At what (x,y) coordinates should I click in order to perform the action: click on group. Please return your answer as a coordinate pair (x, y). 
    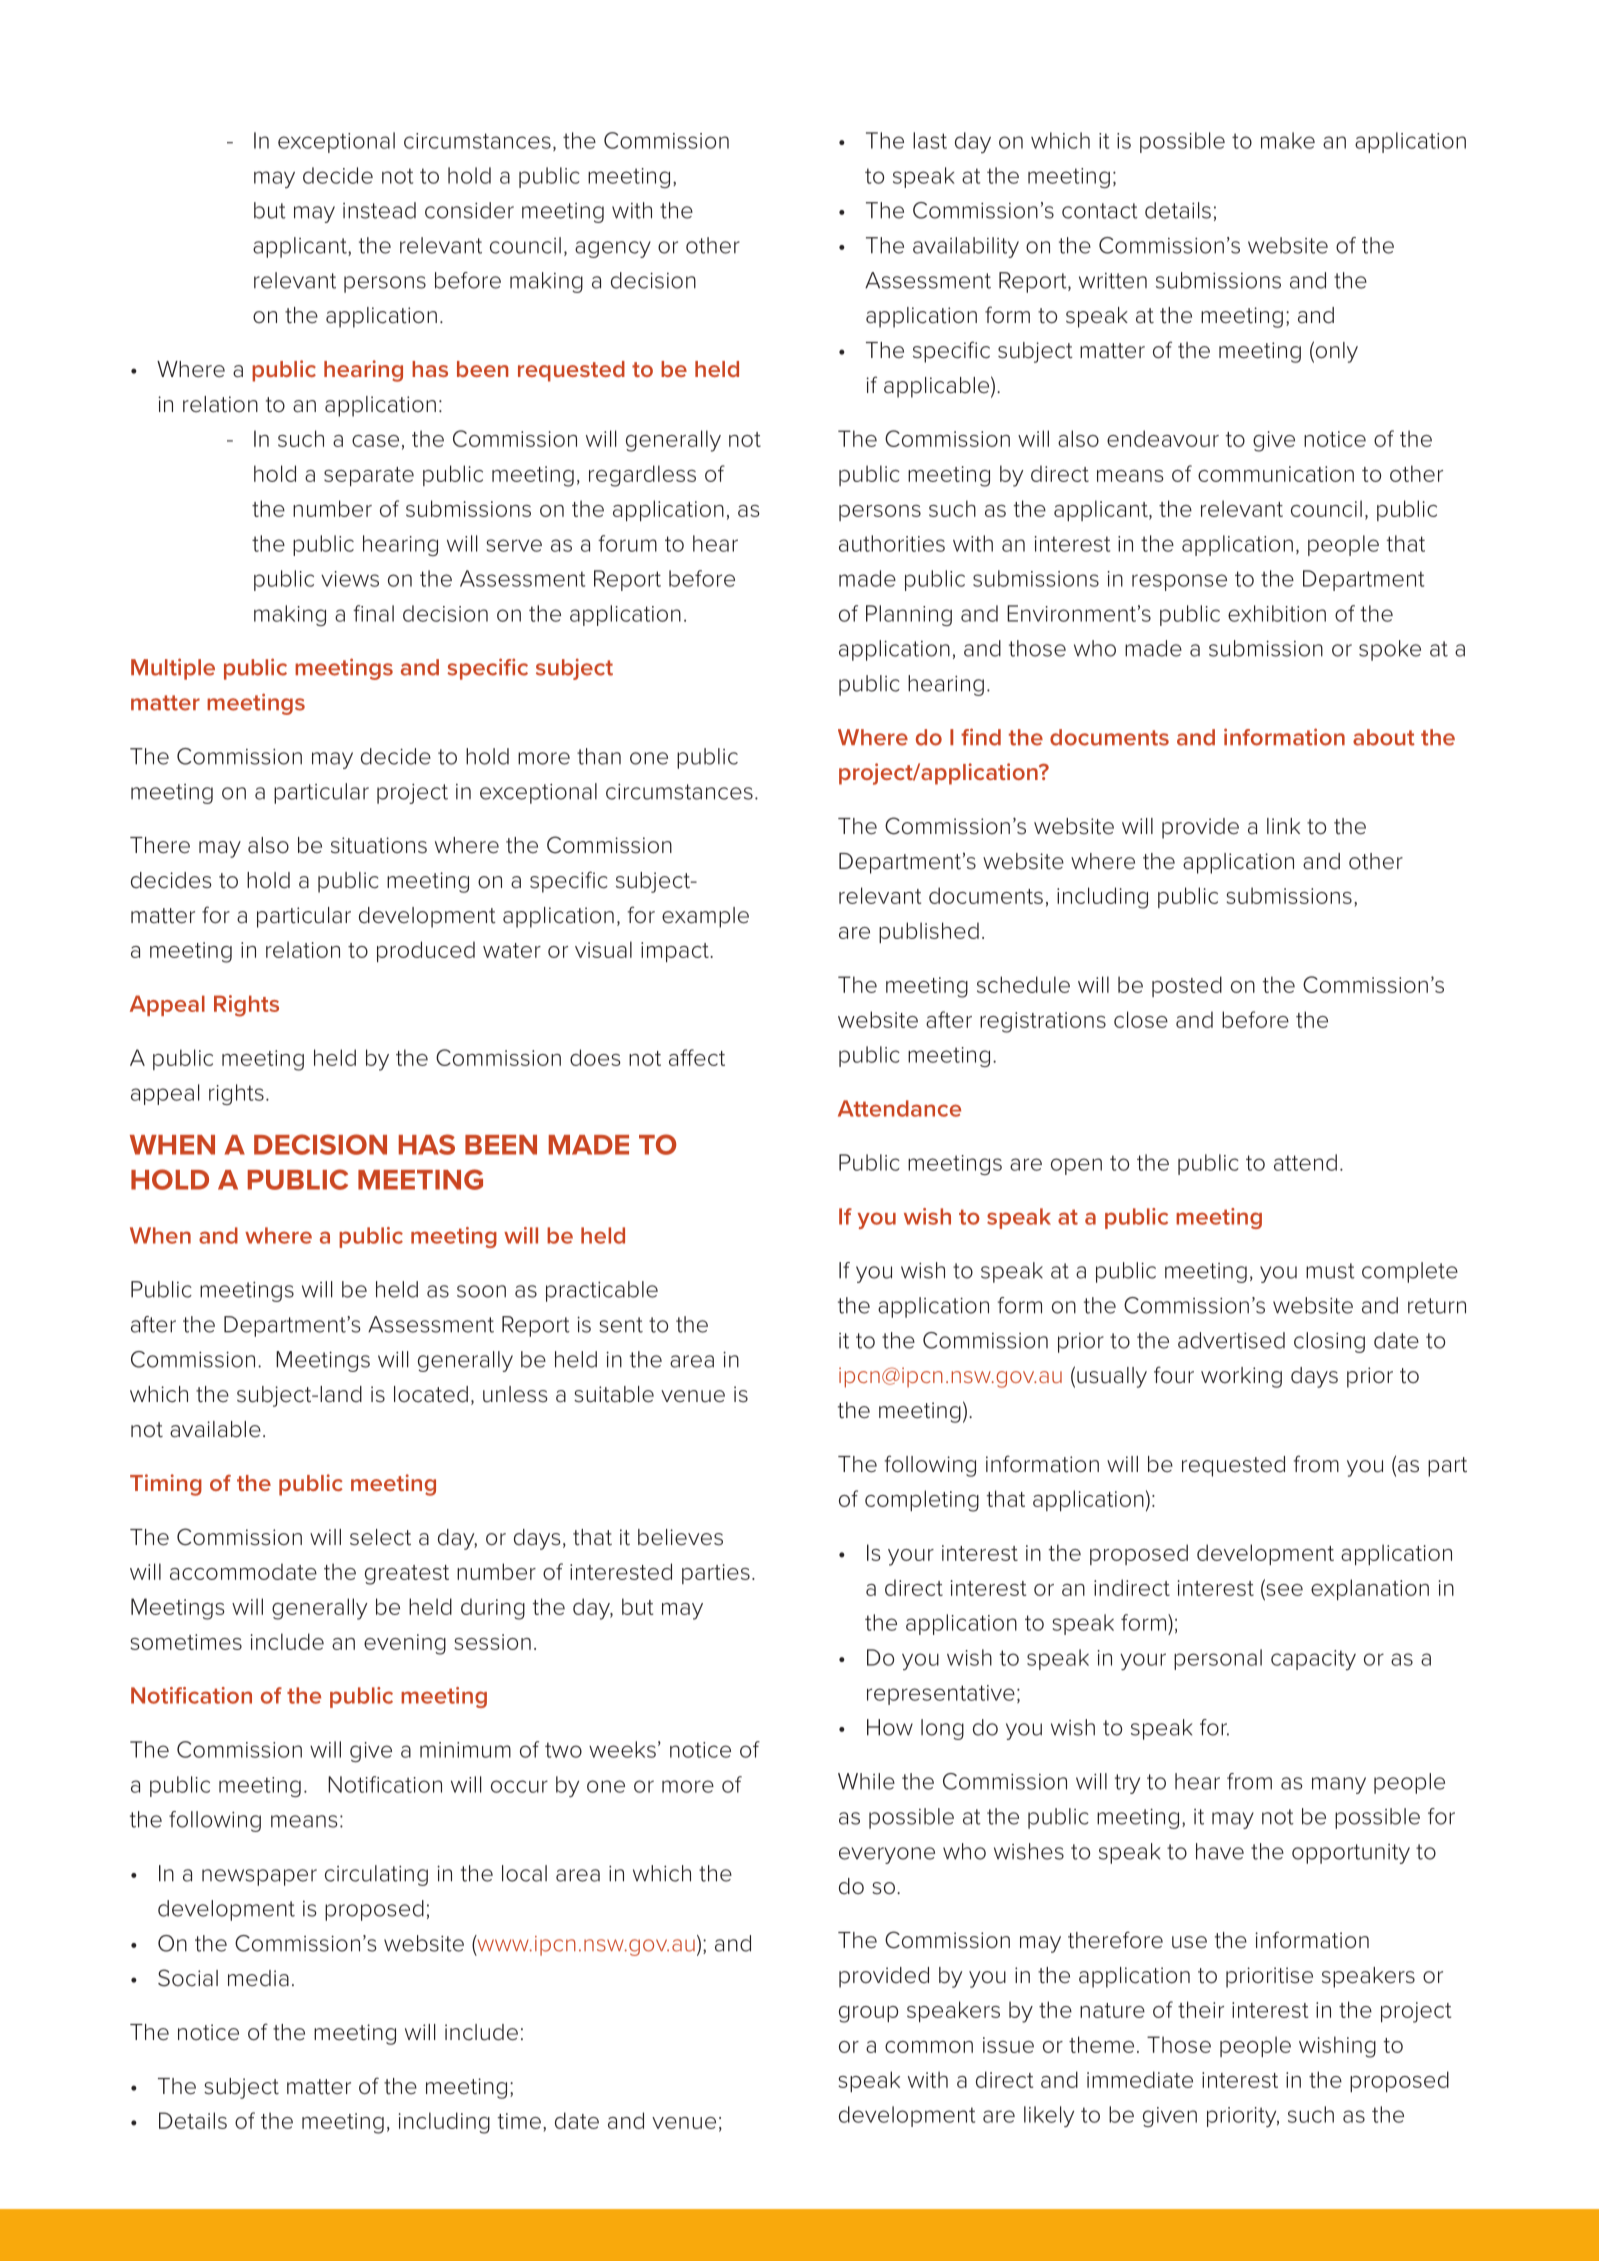
    Looking at the image, I should click on (868, 2014).
